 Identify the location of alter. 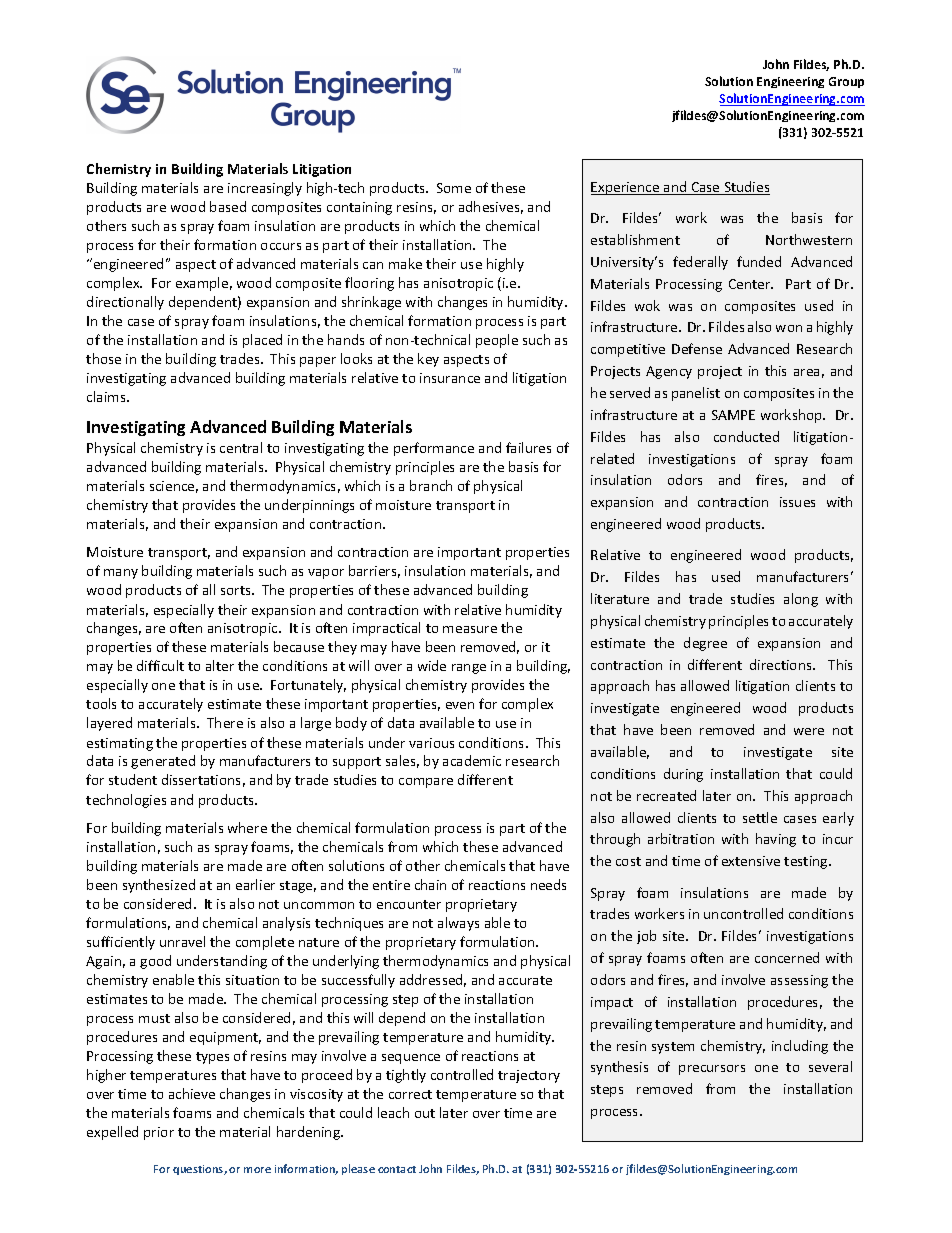
(220, 665).
